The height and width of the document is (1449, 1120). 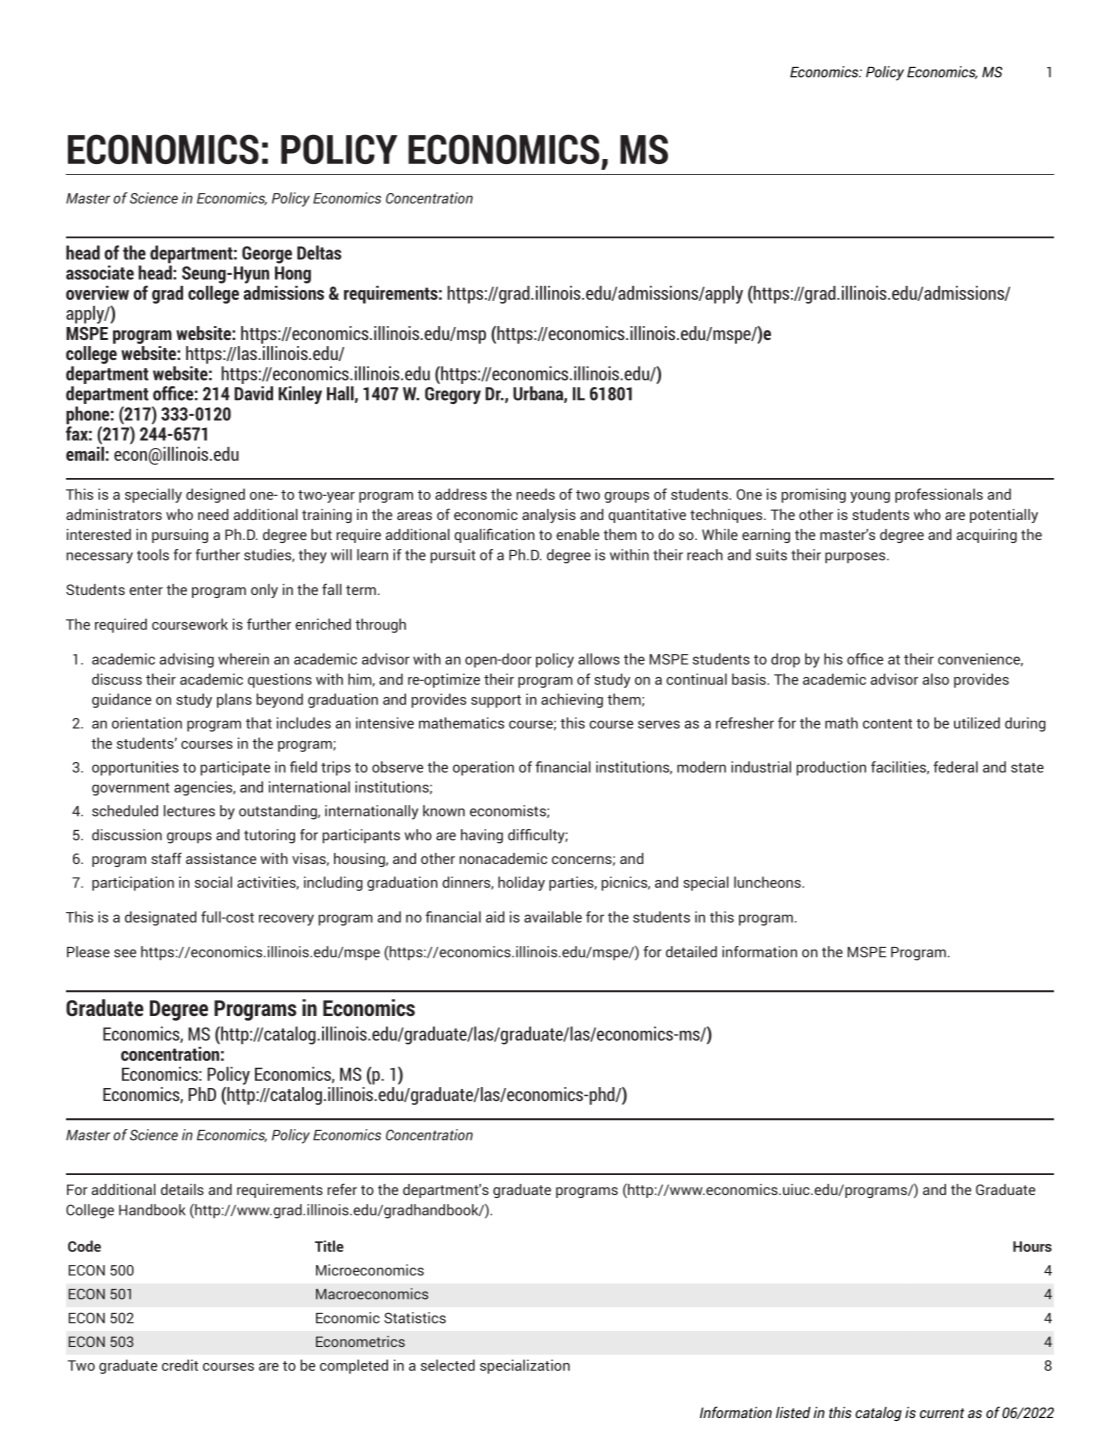 I want to click on professionals, so click(x=939, y=495).
